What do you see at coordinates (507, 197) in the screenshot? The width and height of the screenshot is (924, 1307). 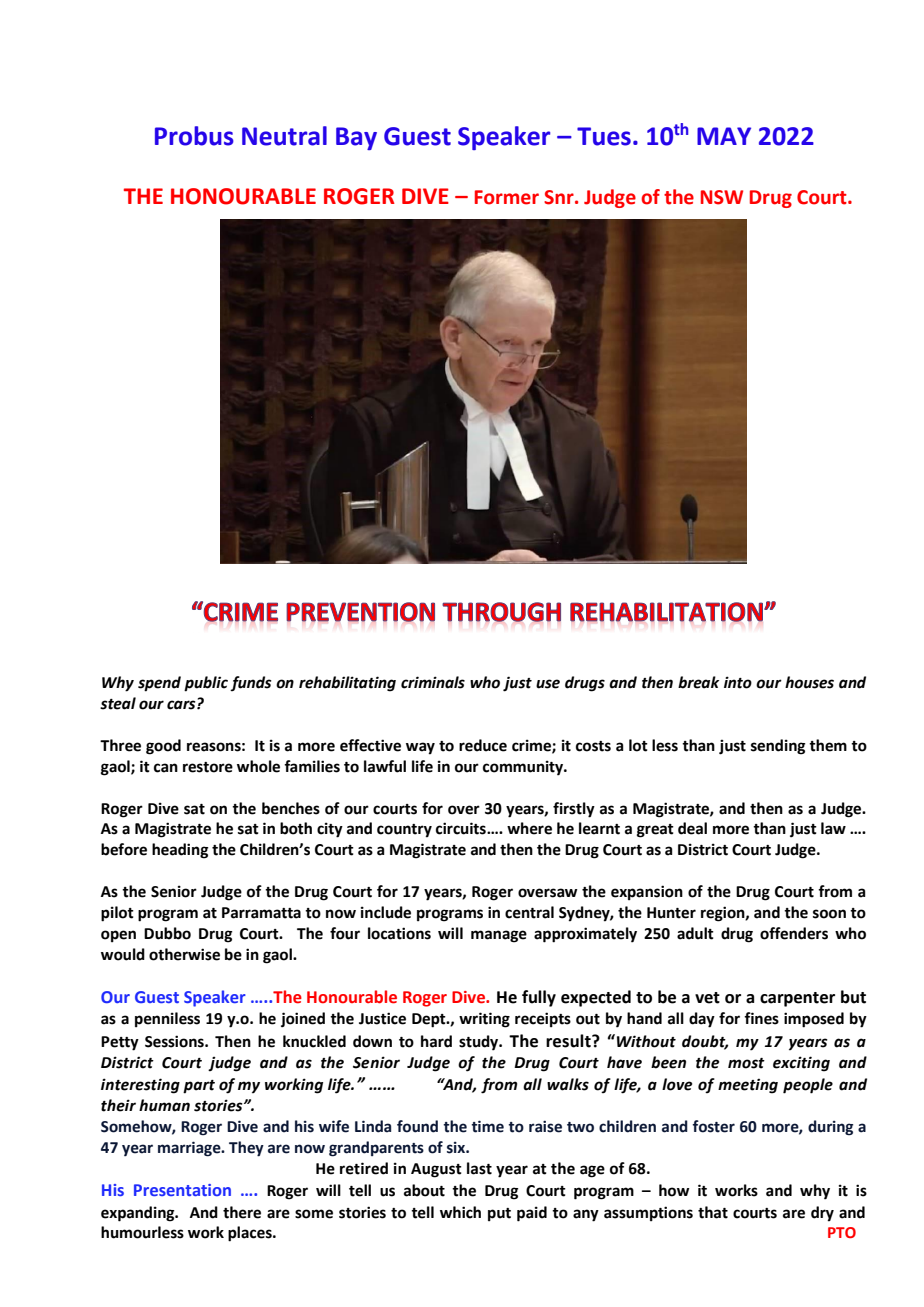 I see `Former` at bounding box center [507, 197].
